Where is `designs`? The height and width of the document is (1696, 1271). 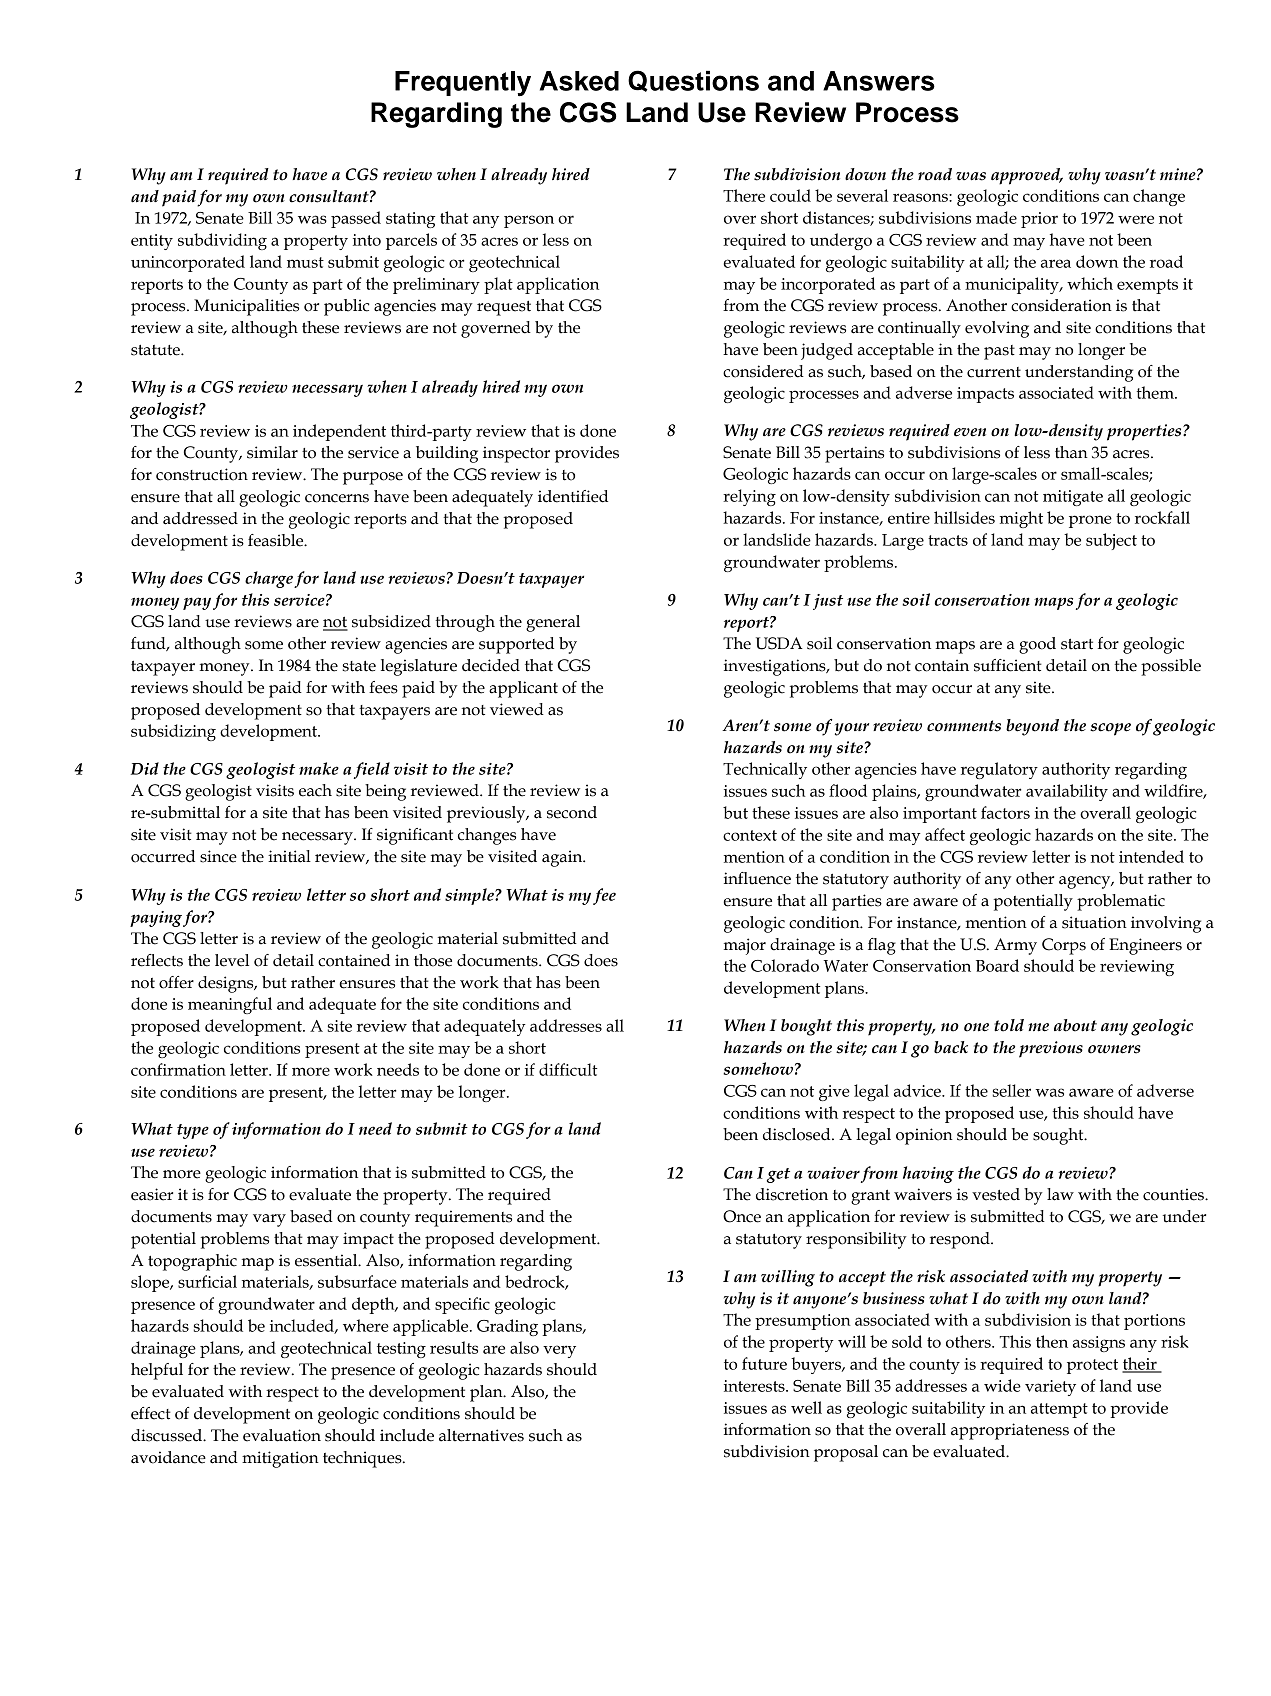 designs is located at coordinates (227, 984).
